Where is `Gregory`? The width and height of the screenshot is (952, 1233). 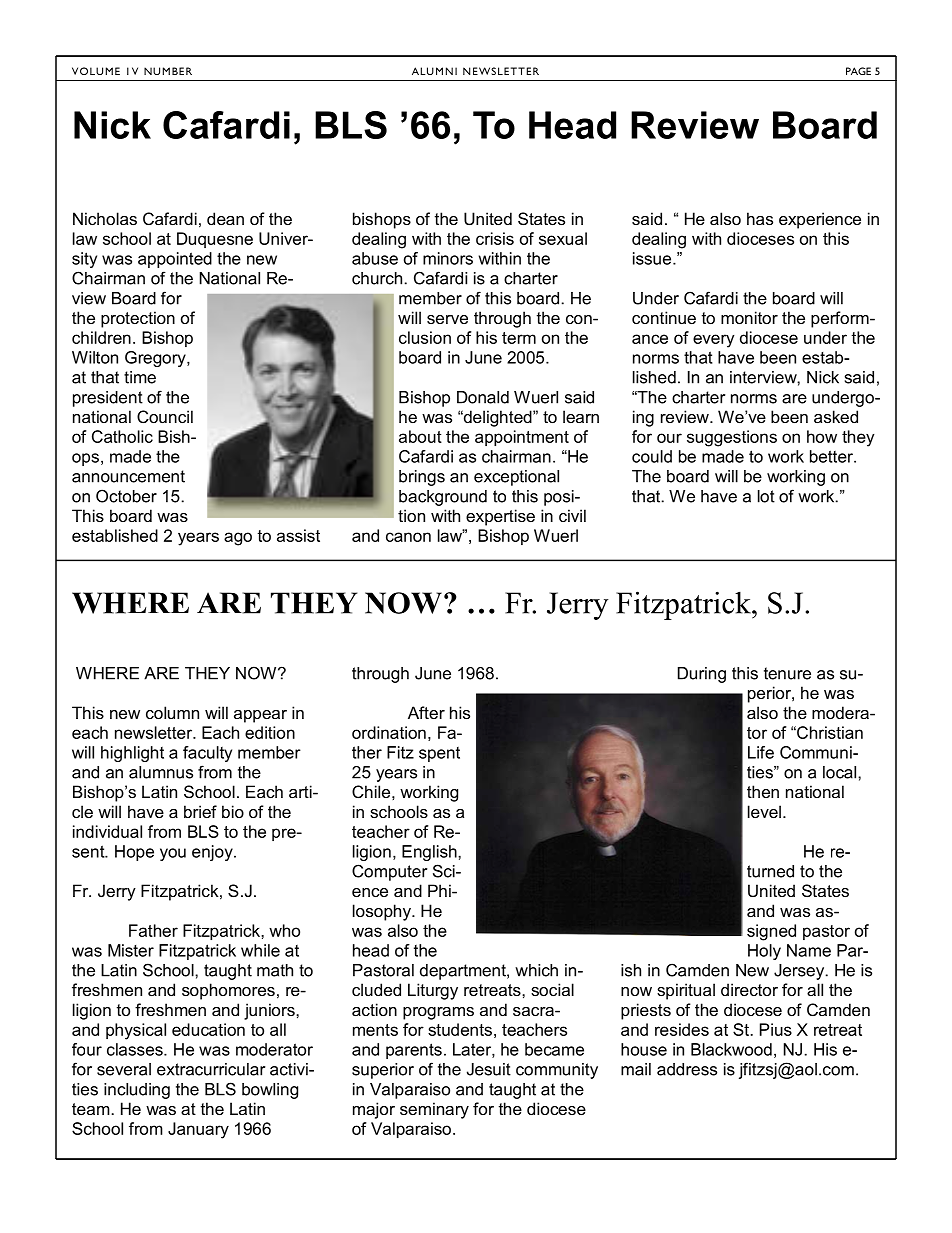
Gregory is located at coordinates (156, 359).
